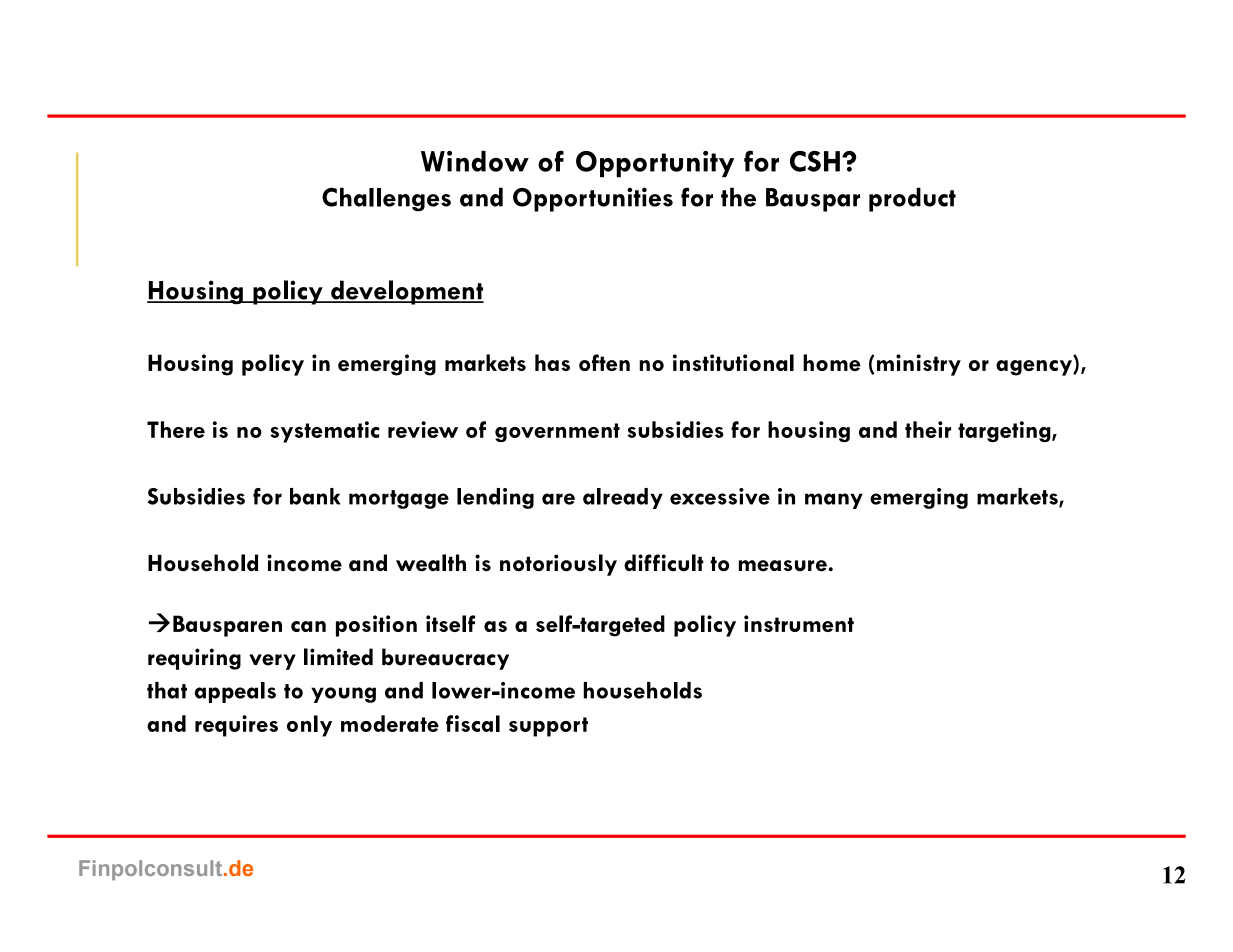 The image size is (1233, 952). Describe the element at coordinates (558, 565) in the image. I see `notoriously` at that location.
